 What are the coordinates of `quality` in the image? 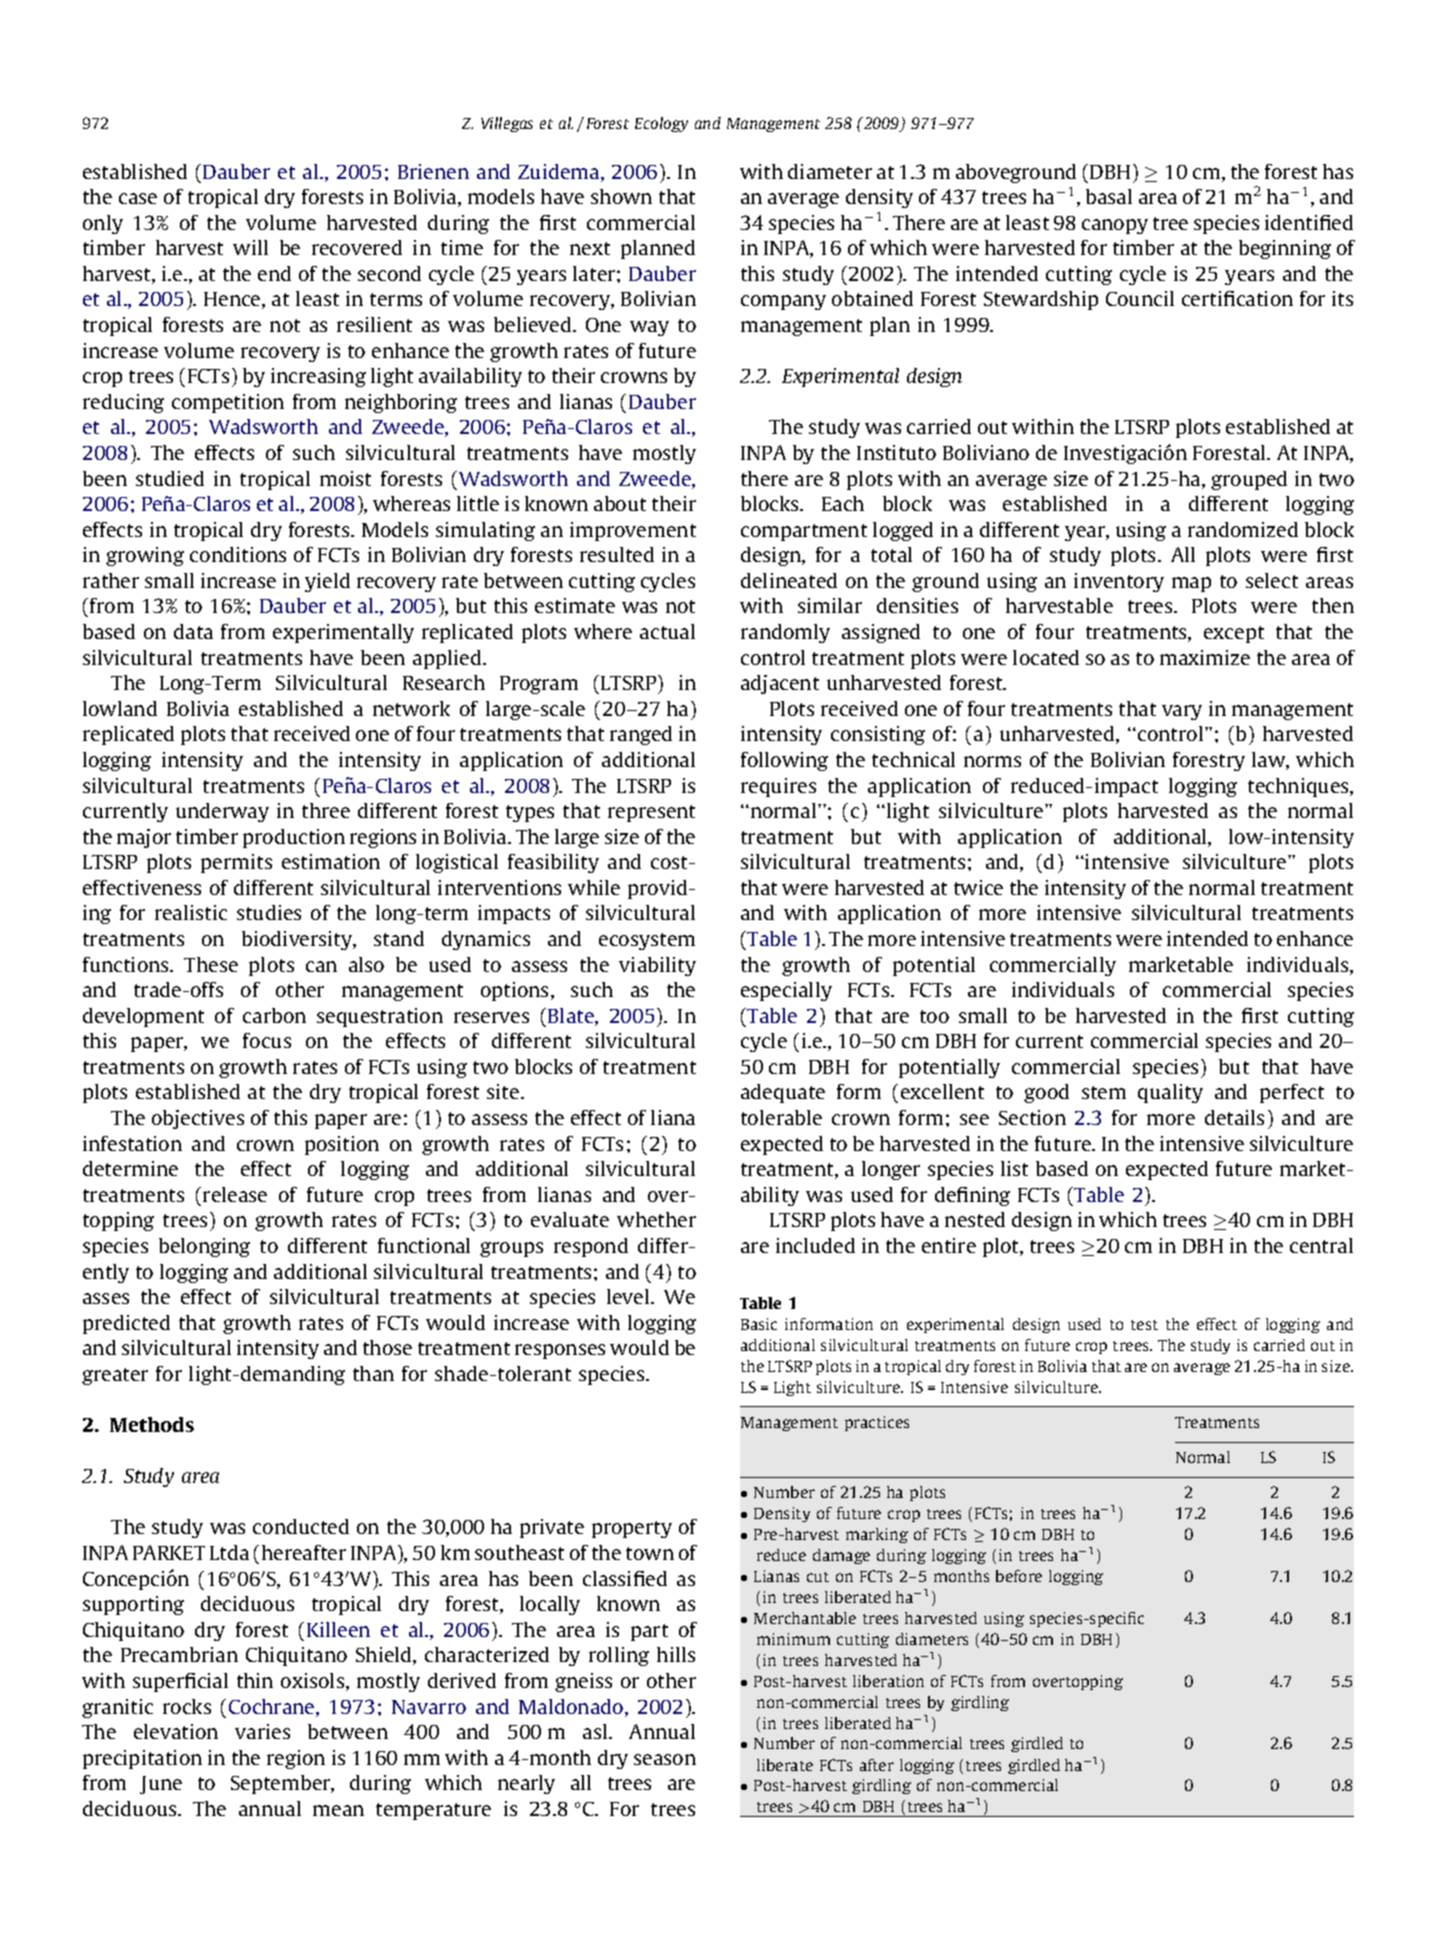 It's located at (1170, 1093).
